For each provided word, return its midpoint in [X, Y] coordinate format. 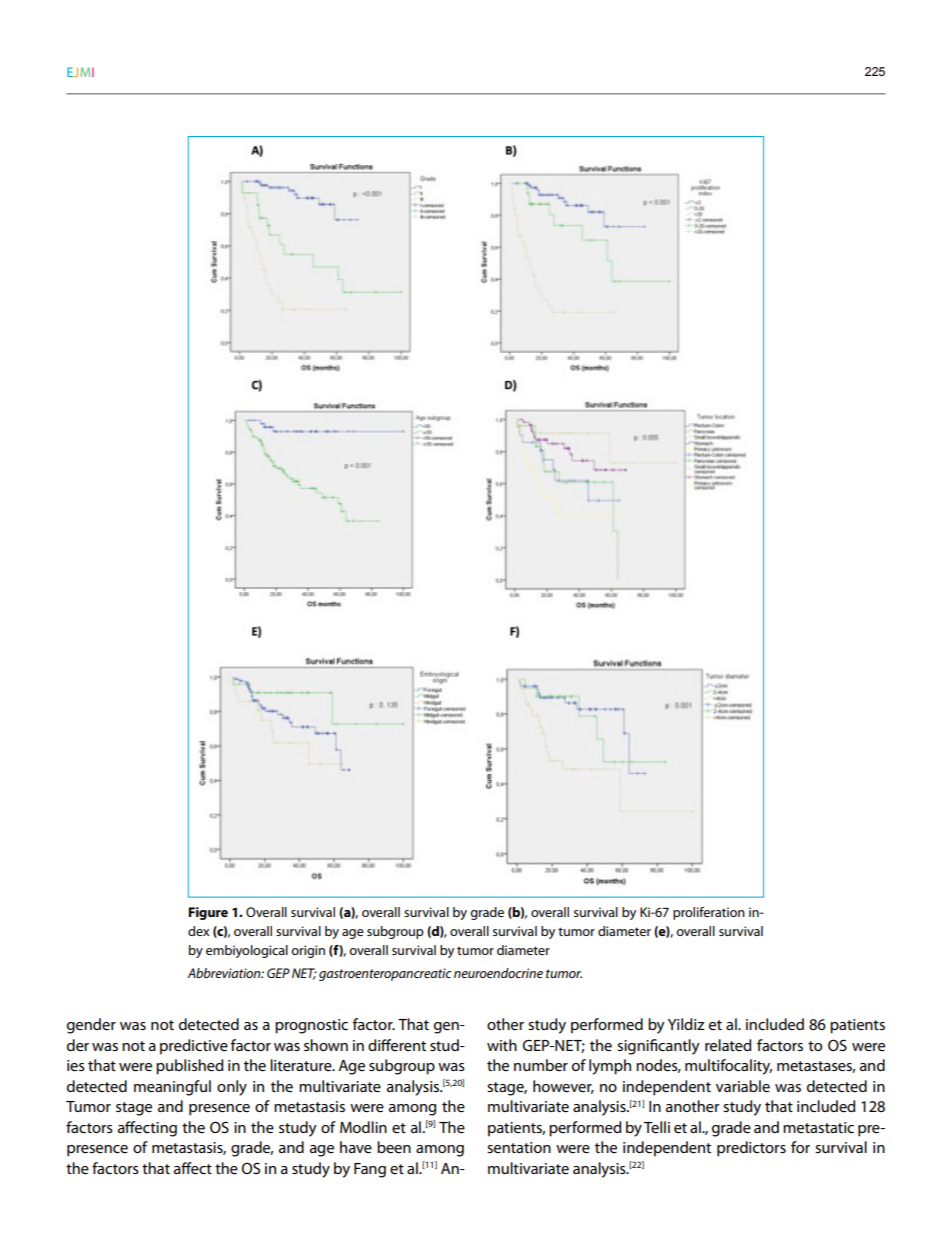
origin [308, 951]
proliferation [709, 913]
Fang [370, 1170]
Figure [208, 913]
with [502, 1045]
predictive [194, 1047]
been [394, 1147]
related [728, 1045]
